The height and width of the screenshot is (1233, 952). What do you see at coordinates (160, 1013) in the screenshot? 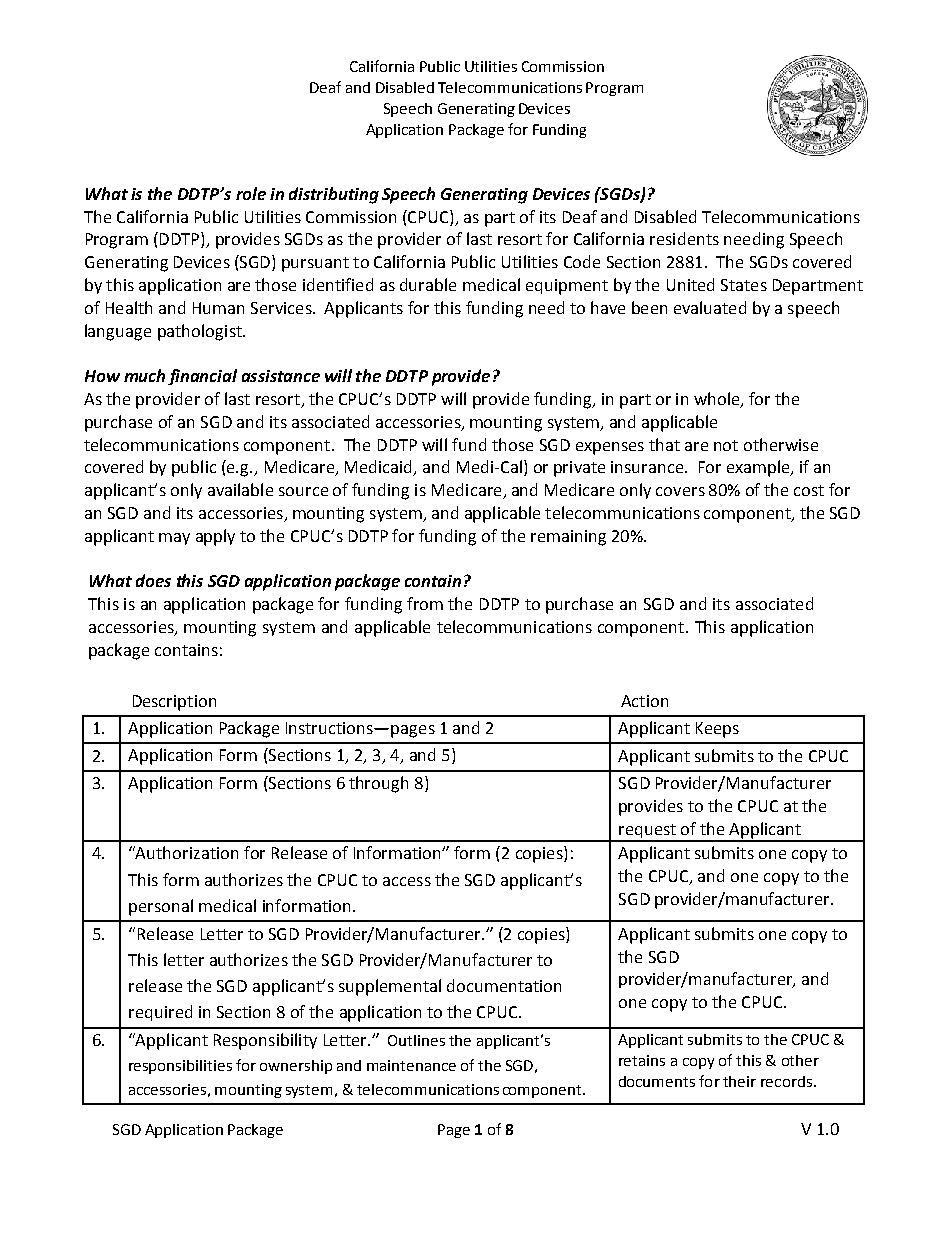
I see `required` at bounding box center [160, 1013].
